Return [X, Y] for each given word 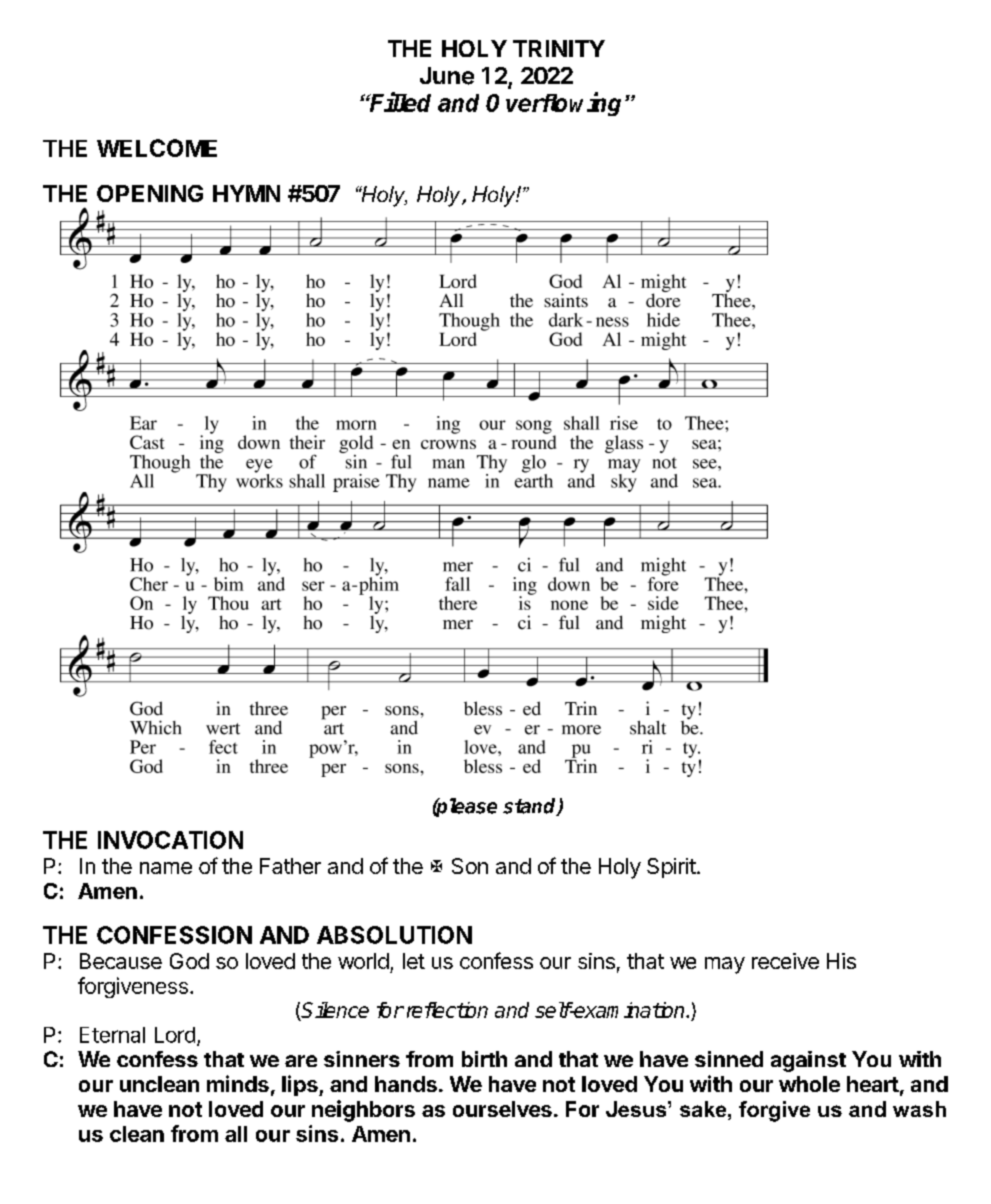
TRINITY [559, 48]
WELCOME [157, 148]
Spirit [671, 868]
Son [470, 866]
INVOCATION [170, 840]
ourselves [502, 1109]
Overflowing [556, 104]
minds [238, 1083]
